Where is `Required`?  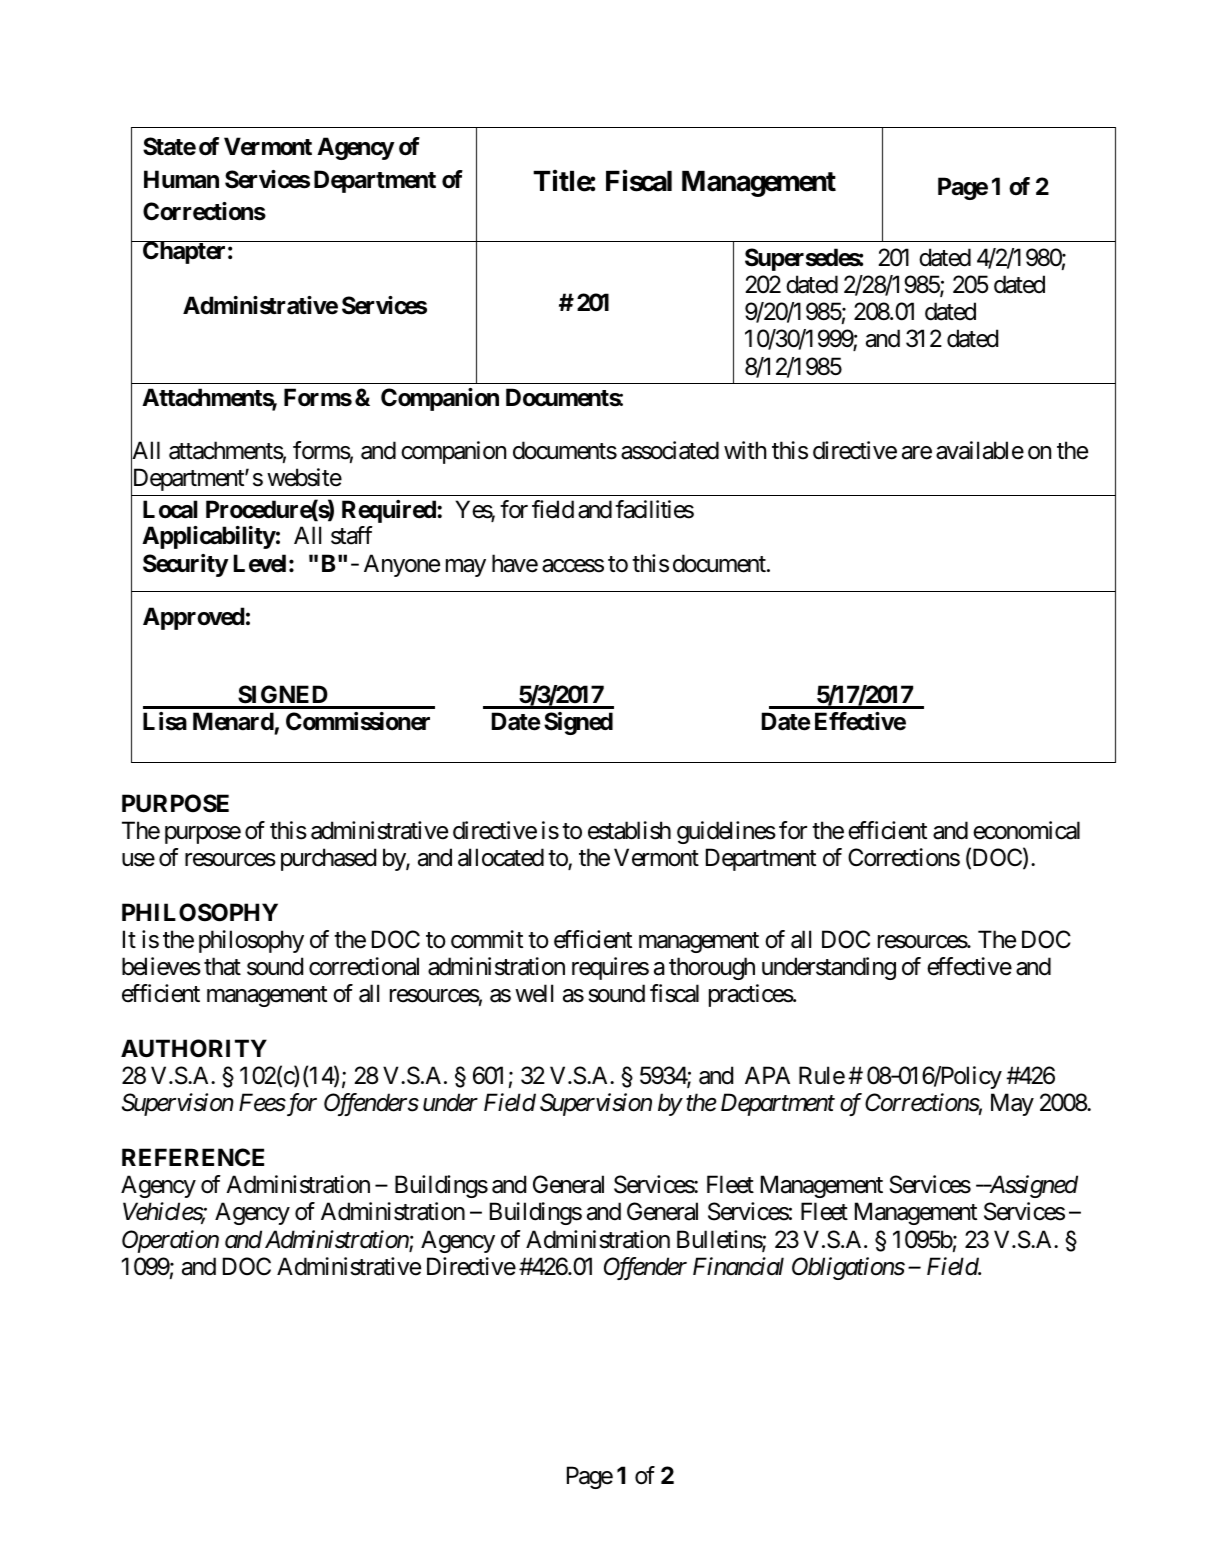 Required is located at coordinates (390, 511).
